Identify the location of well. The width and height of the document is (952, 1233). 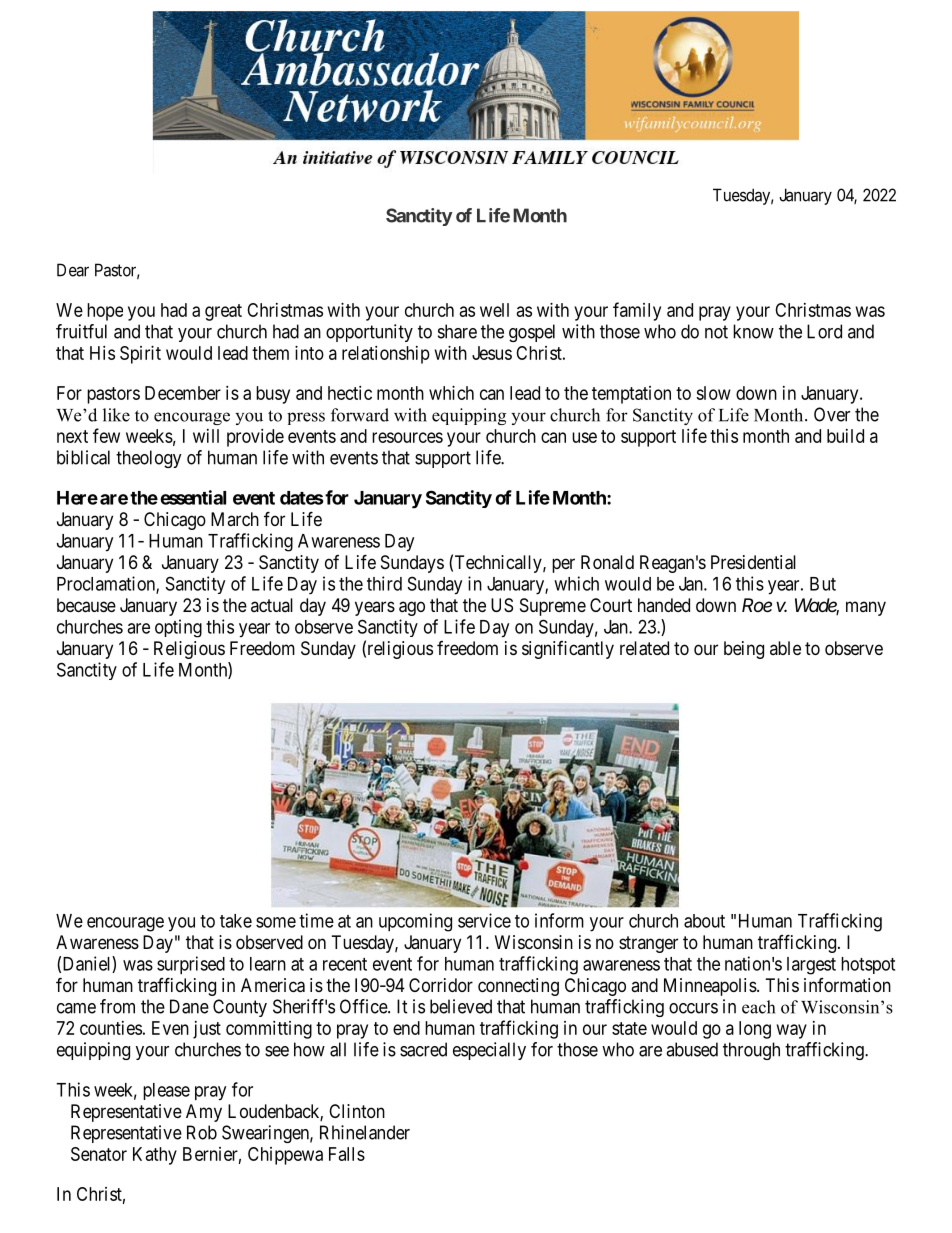
(494, 310).
